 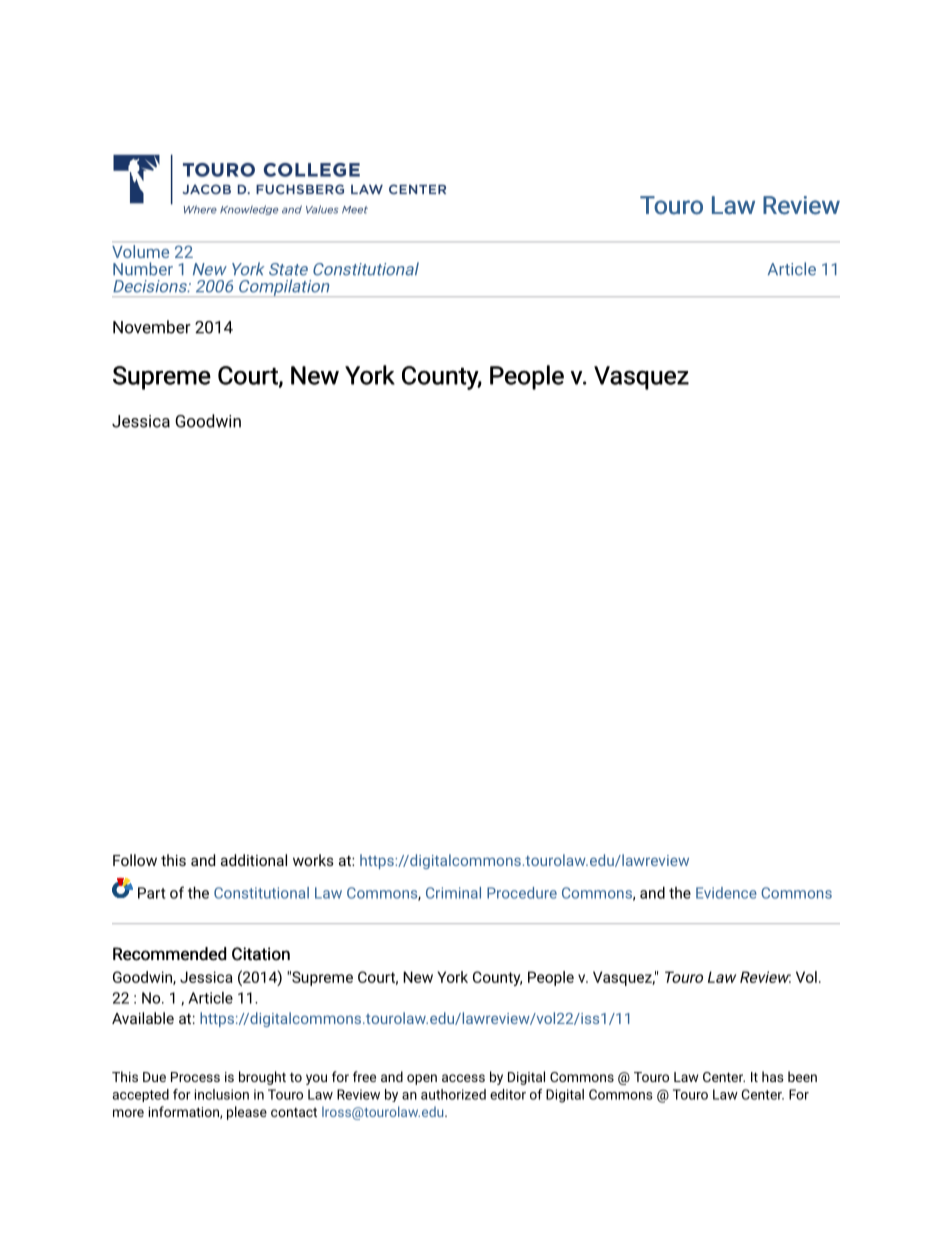 What do you see at coordinates (453, 893) in the document?
I see `Criminal` at bounding box center [453, 893].
